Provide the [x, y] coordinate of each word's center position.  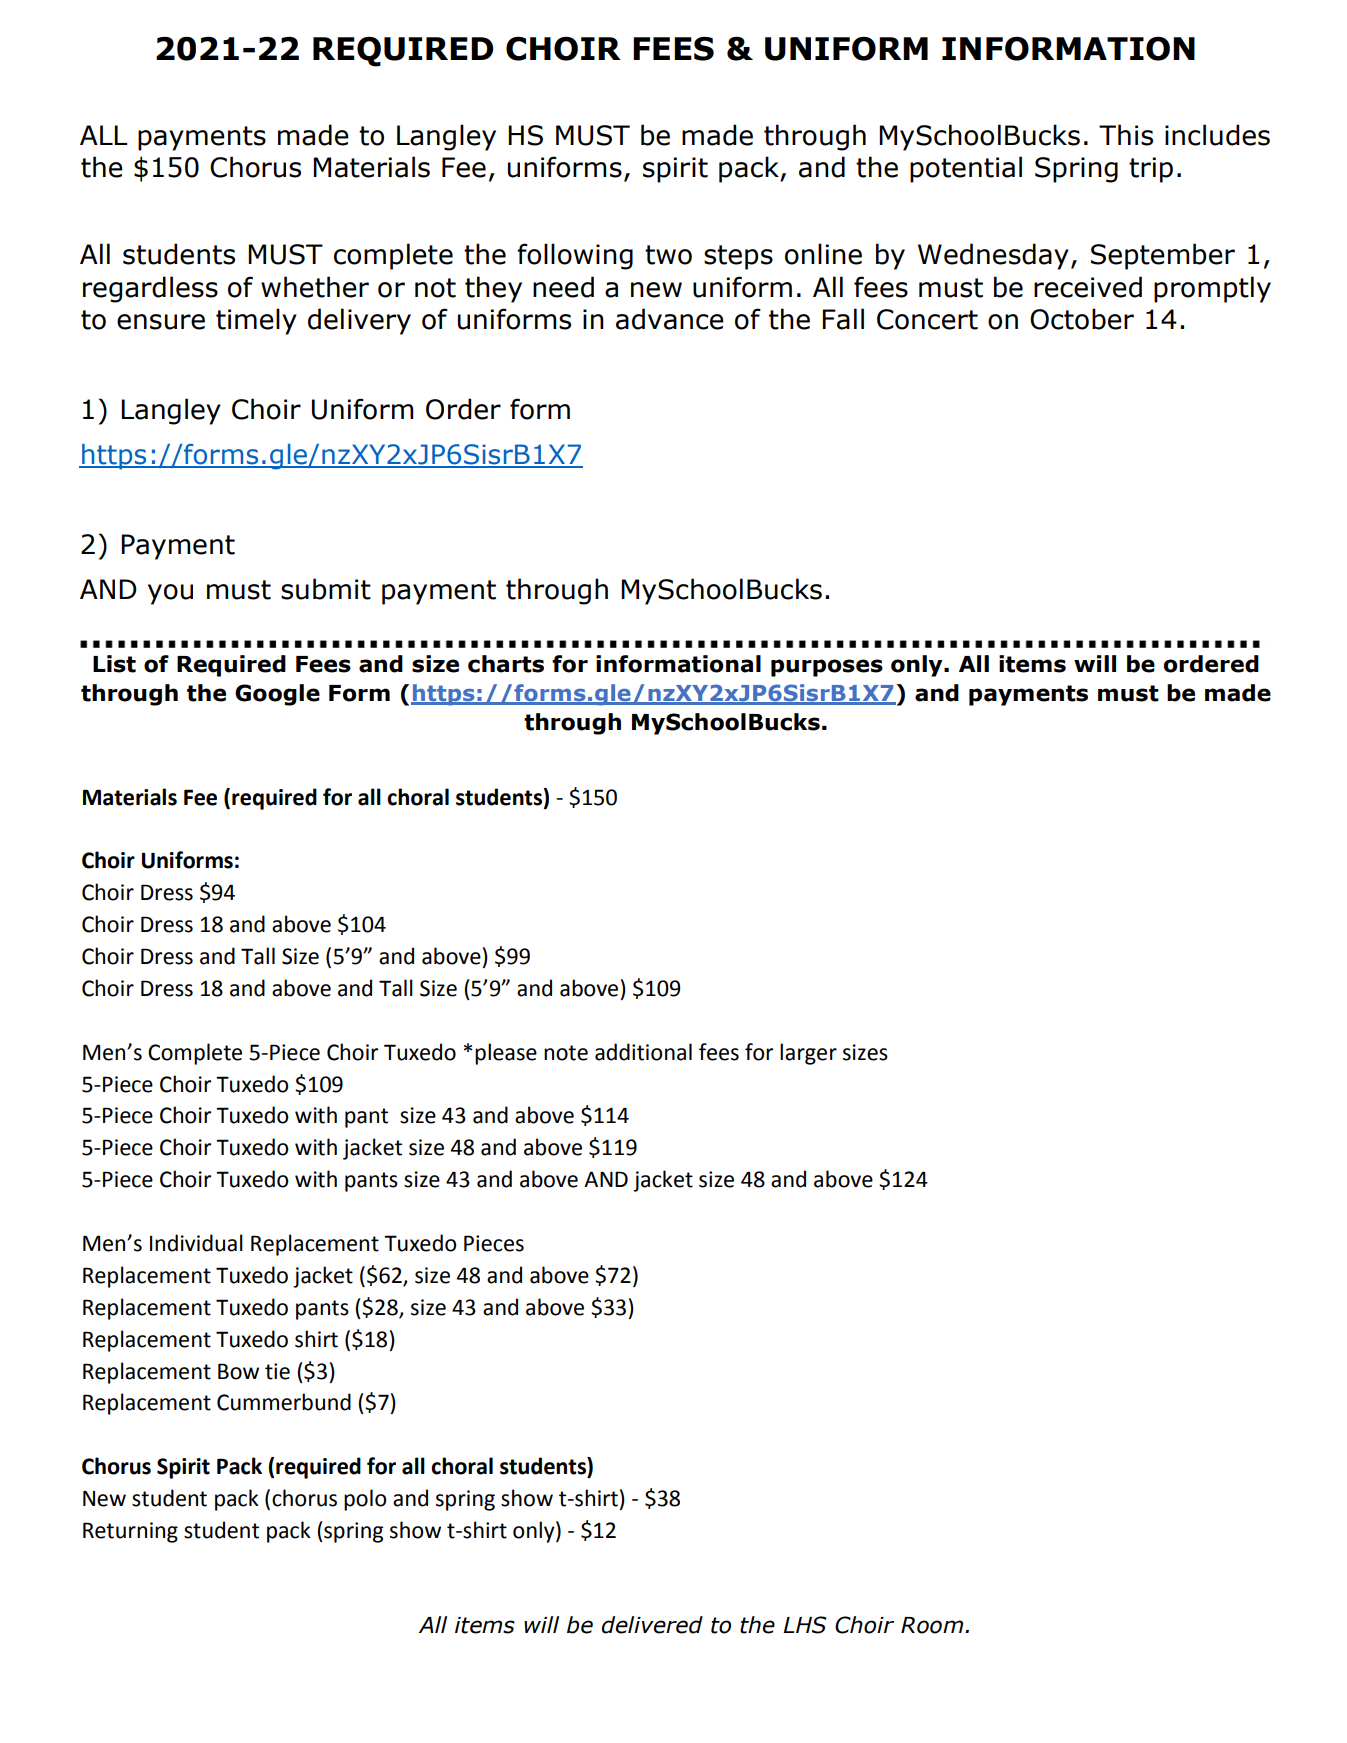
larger [808, 1054]
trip [1151, 170]
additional [643, 1052]
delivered [652, 1625]
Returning [130, 1532]
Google [277, 695]
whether [315, 287]
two [668, 255]
